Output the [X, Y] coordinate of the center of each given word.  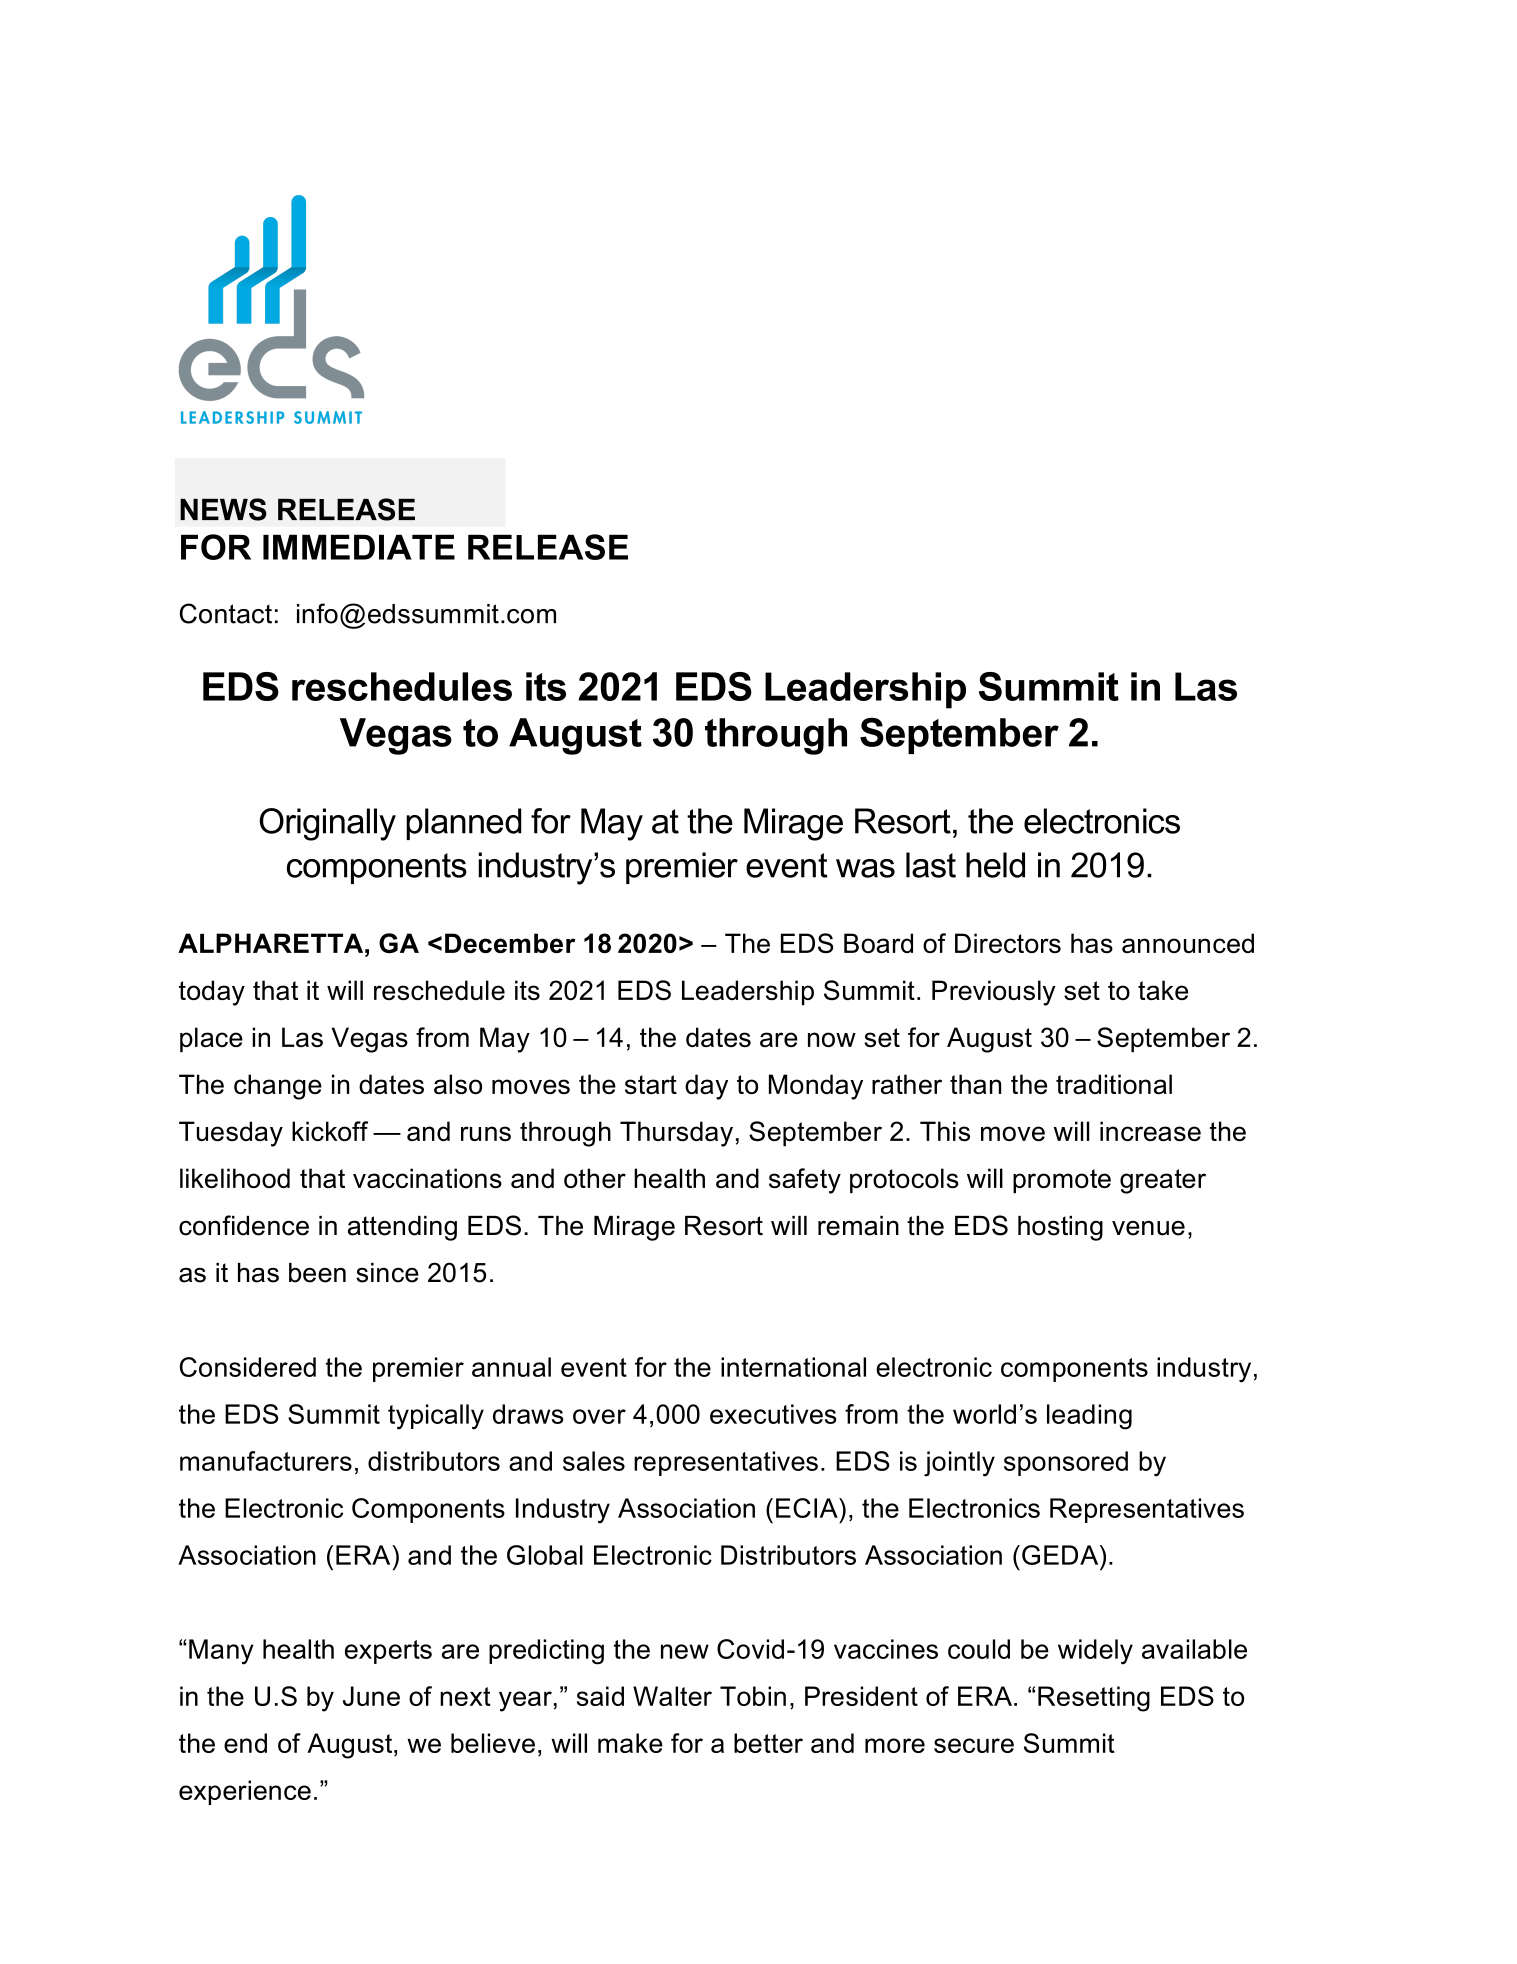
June [371, 1696]
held [995, 865]
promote [1062, 1181]
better [768, 1743]
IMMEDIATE [359, 547]
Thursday [676, 1134]
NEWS [223, 509]
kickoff [330, 1131]
